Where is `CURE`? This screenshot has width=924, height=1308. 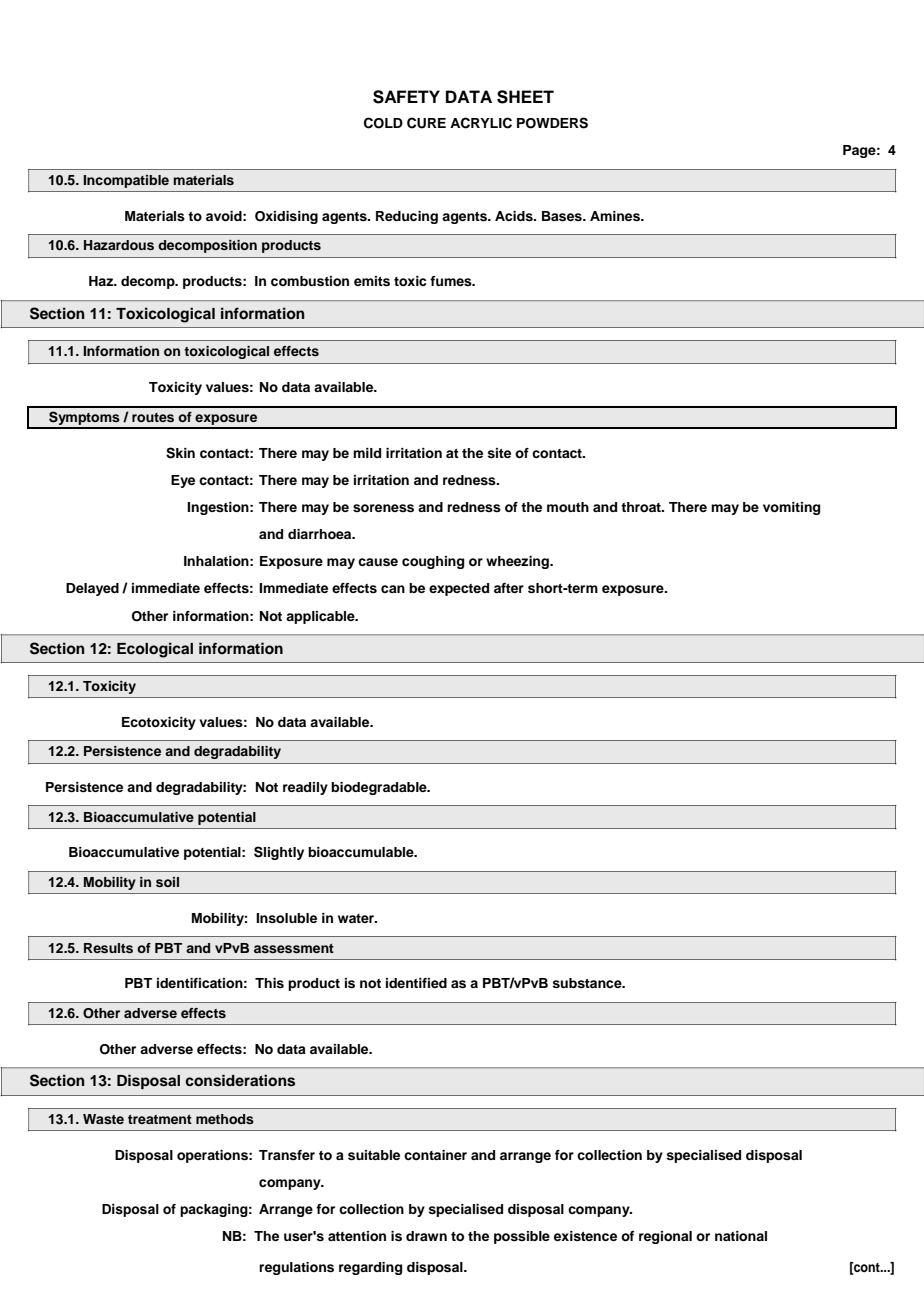 CURE is located at coordinates (426, 123).
